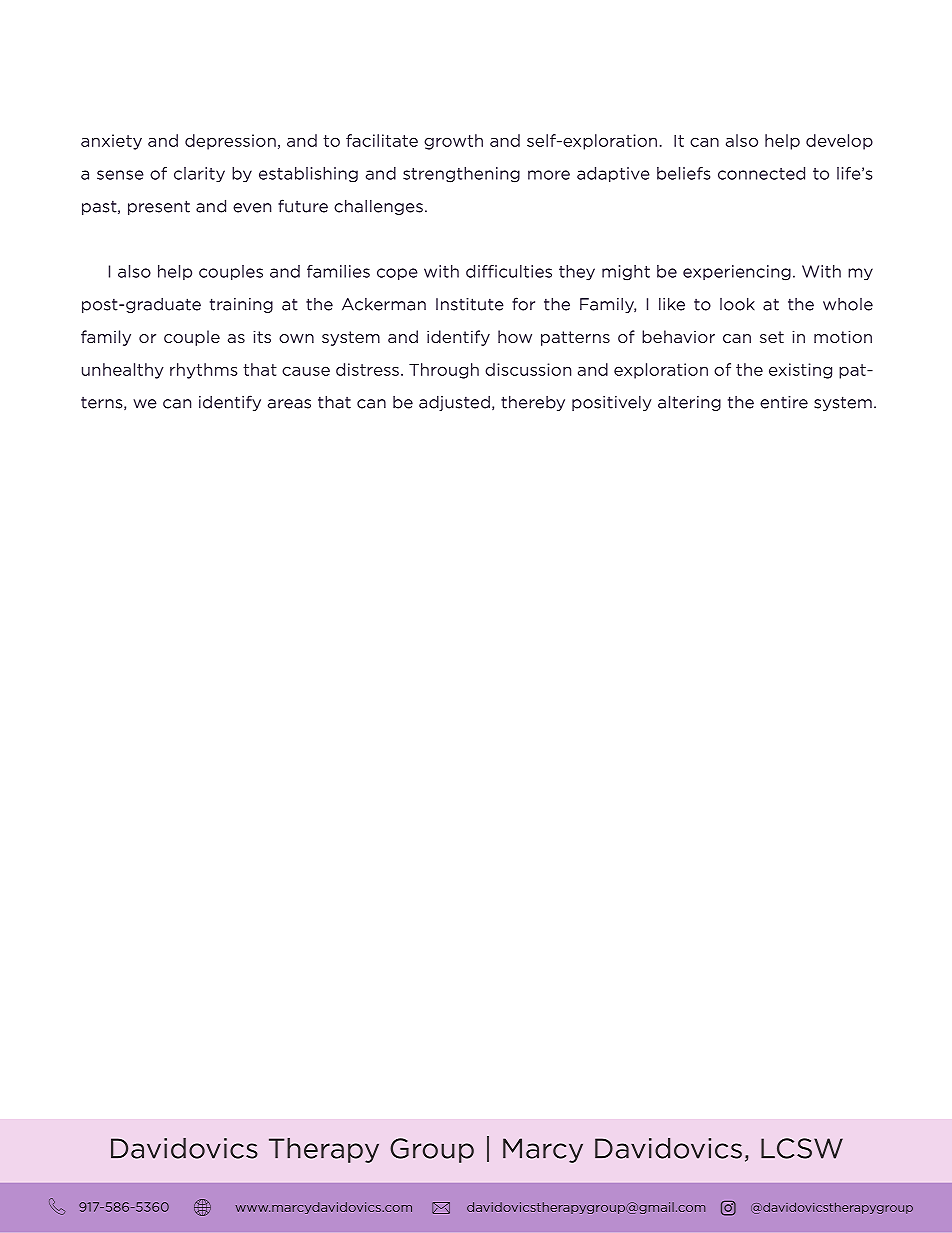 The height and width of the page is (1233, 952). Describe the element at coordinates (784, 402) in the page. I see `entire` at that location.
